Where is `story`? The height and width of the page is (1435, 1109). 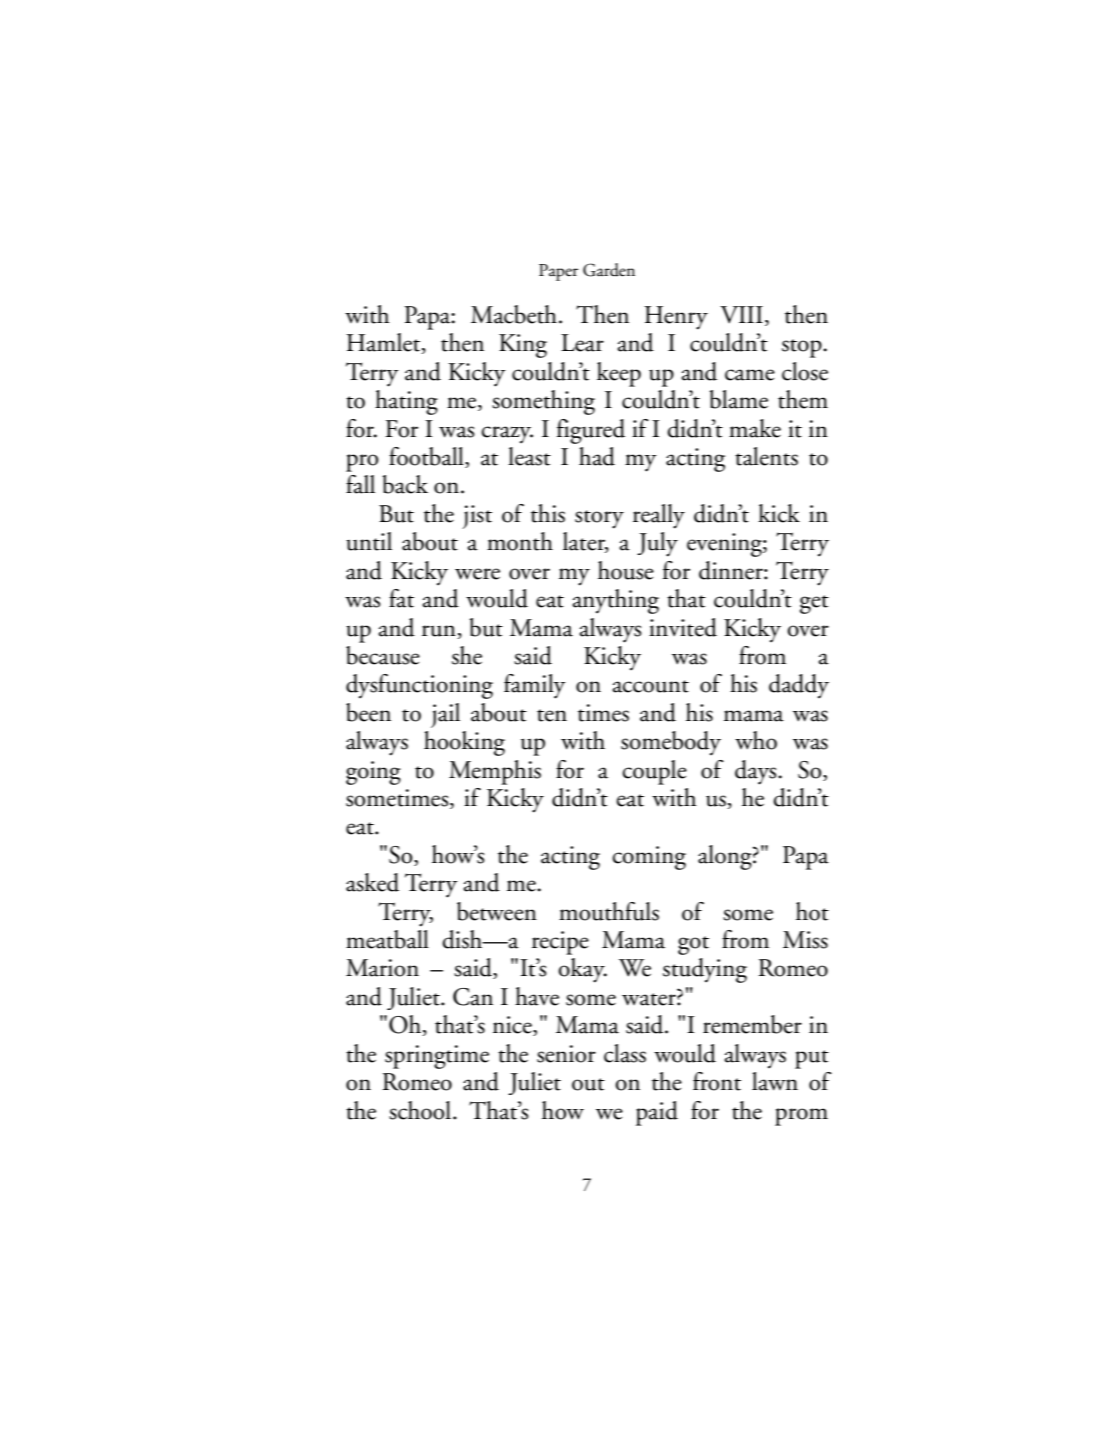
story is located at coordinates (599, 519).
